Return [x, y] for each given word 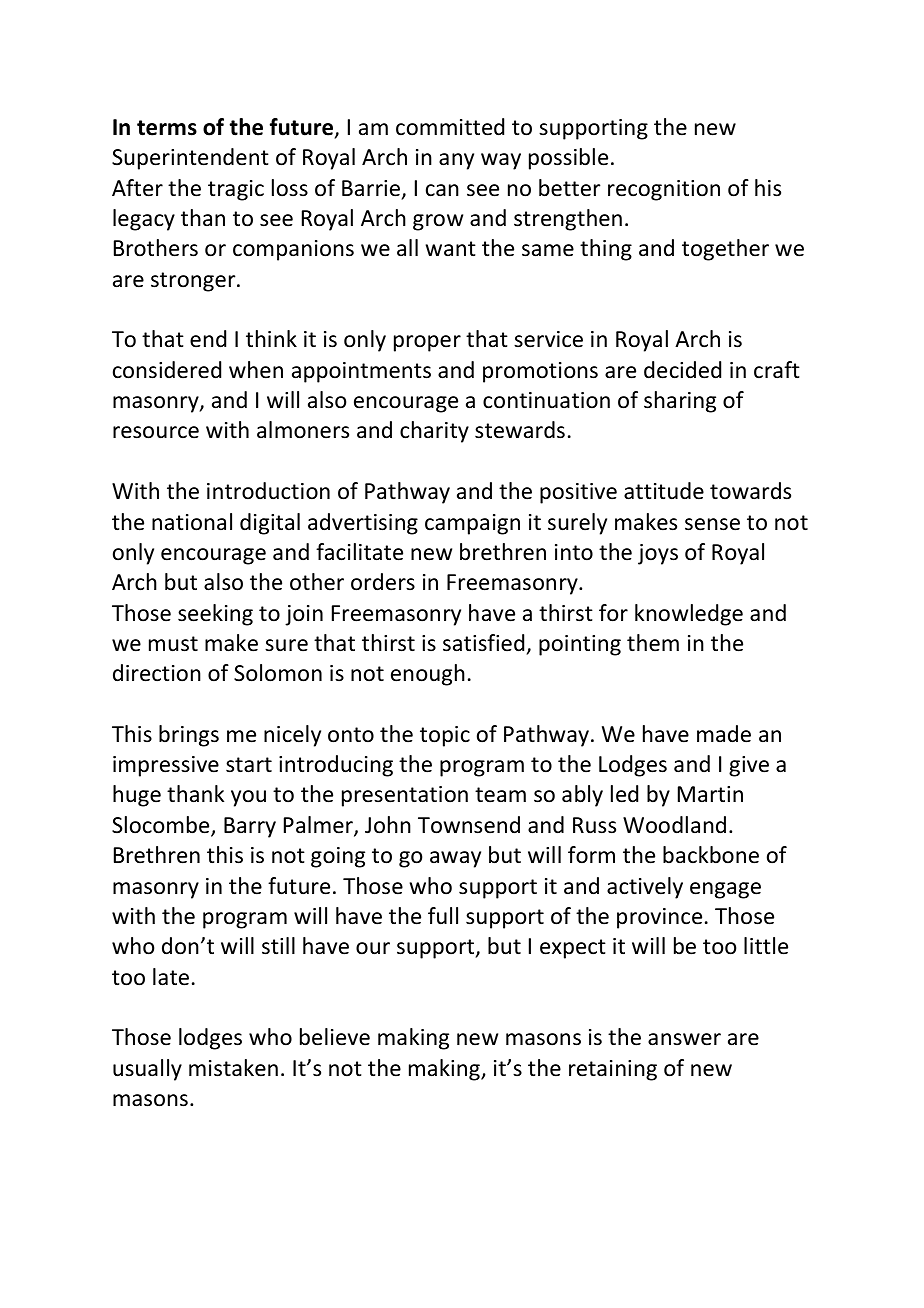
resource [156, 432]
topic [445, 736]
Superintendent [190, 159]
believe [335, 1037]
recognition [664, 190]
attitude [664, 491]
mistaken [233, 1068]
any [456, 161]
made [724, 734]
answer [684, 1039]
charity [434, 432]
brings [189, 736]
